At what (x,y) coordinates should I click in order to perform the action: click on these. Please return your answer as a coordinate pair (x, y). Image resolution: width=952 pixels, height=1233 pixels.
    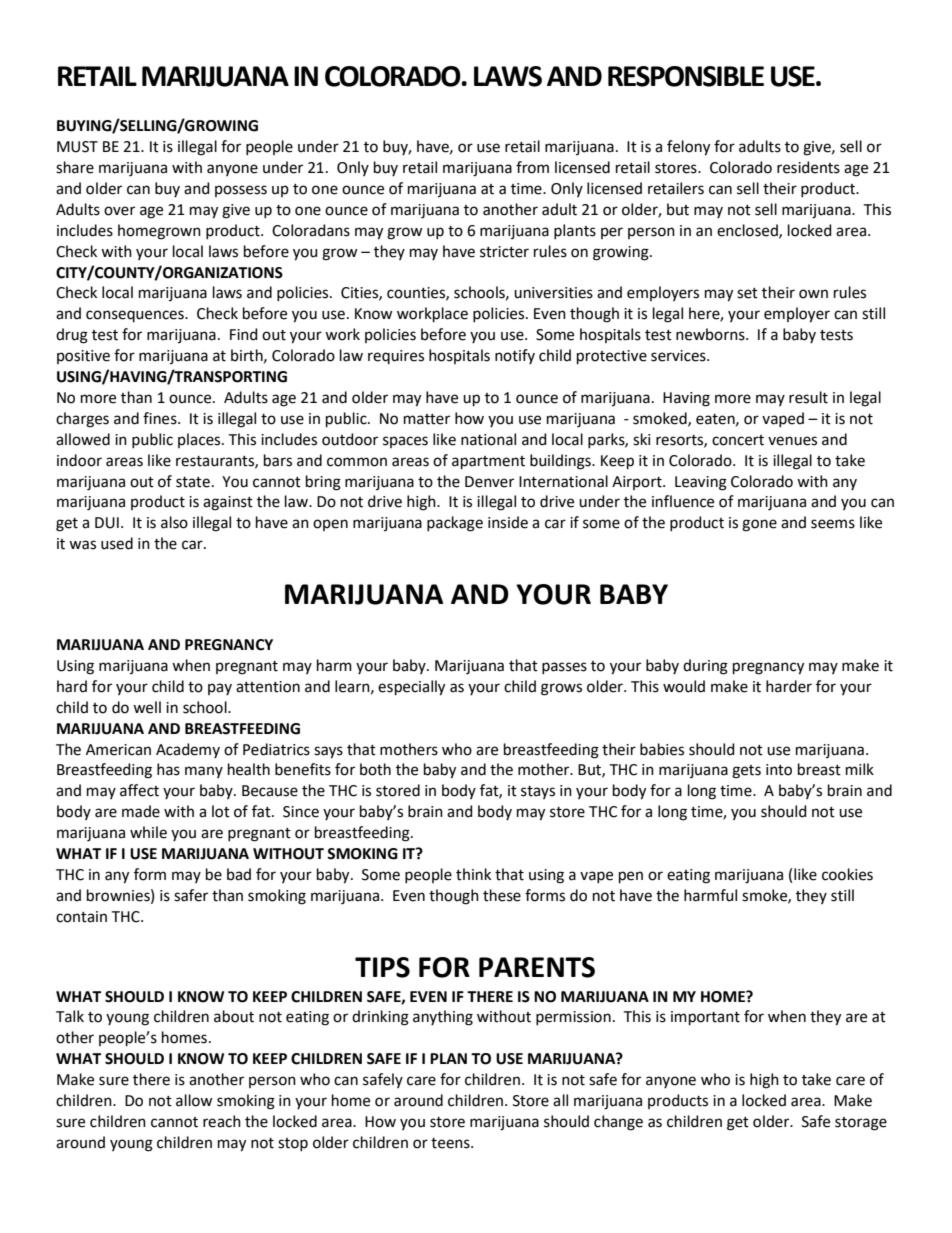
    Looking at the image, I should click on (502, 895).
